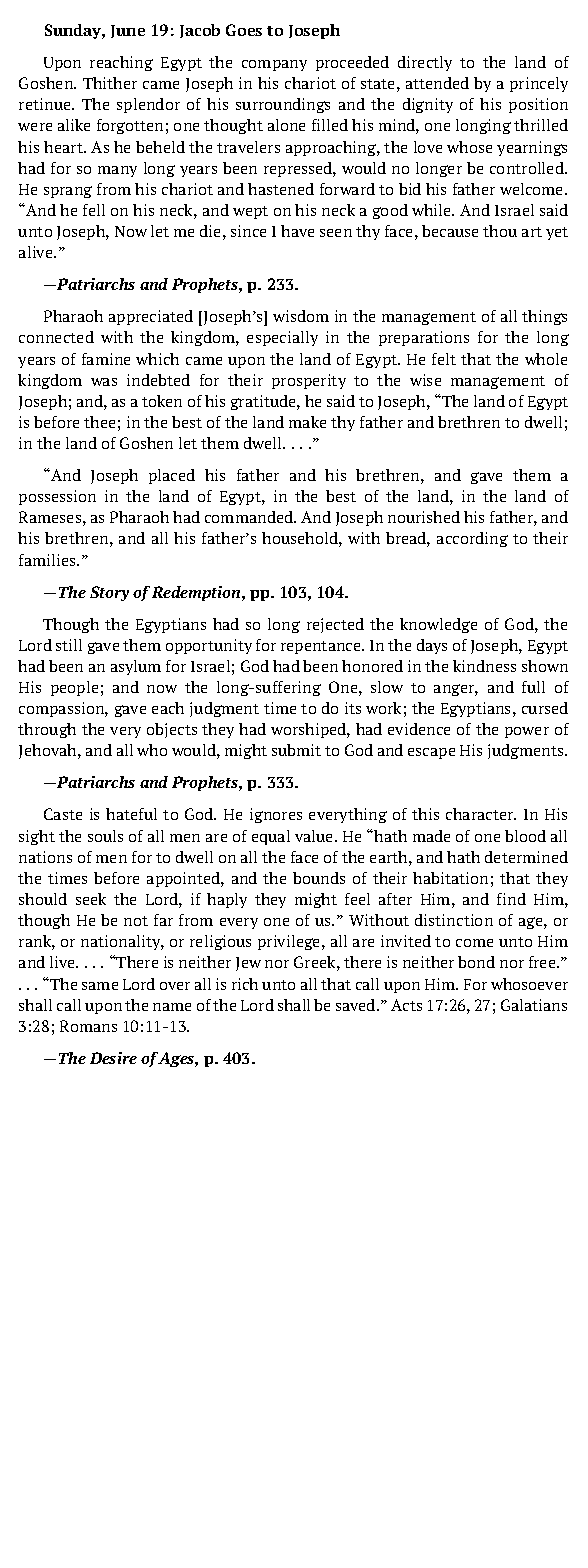 This image has width=588, height=1568. Describe the element at coordinates (56, 337) in the image. I see `connected` at that location.
